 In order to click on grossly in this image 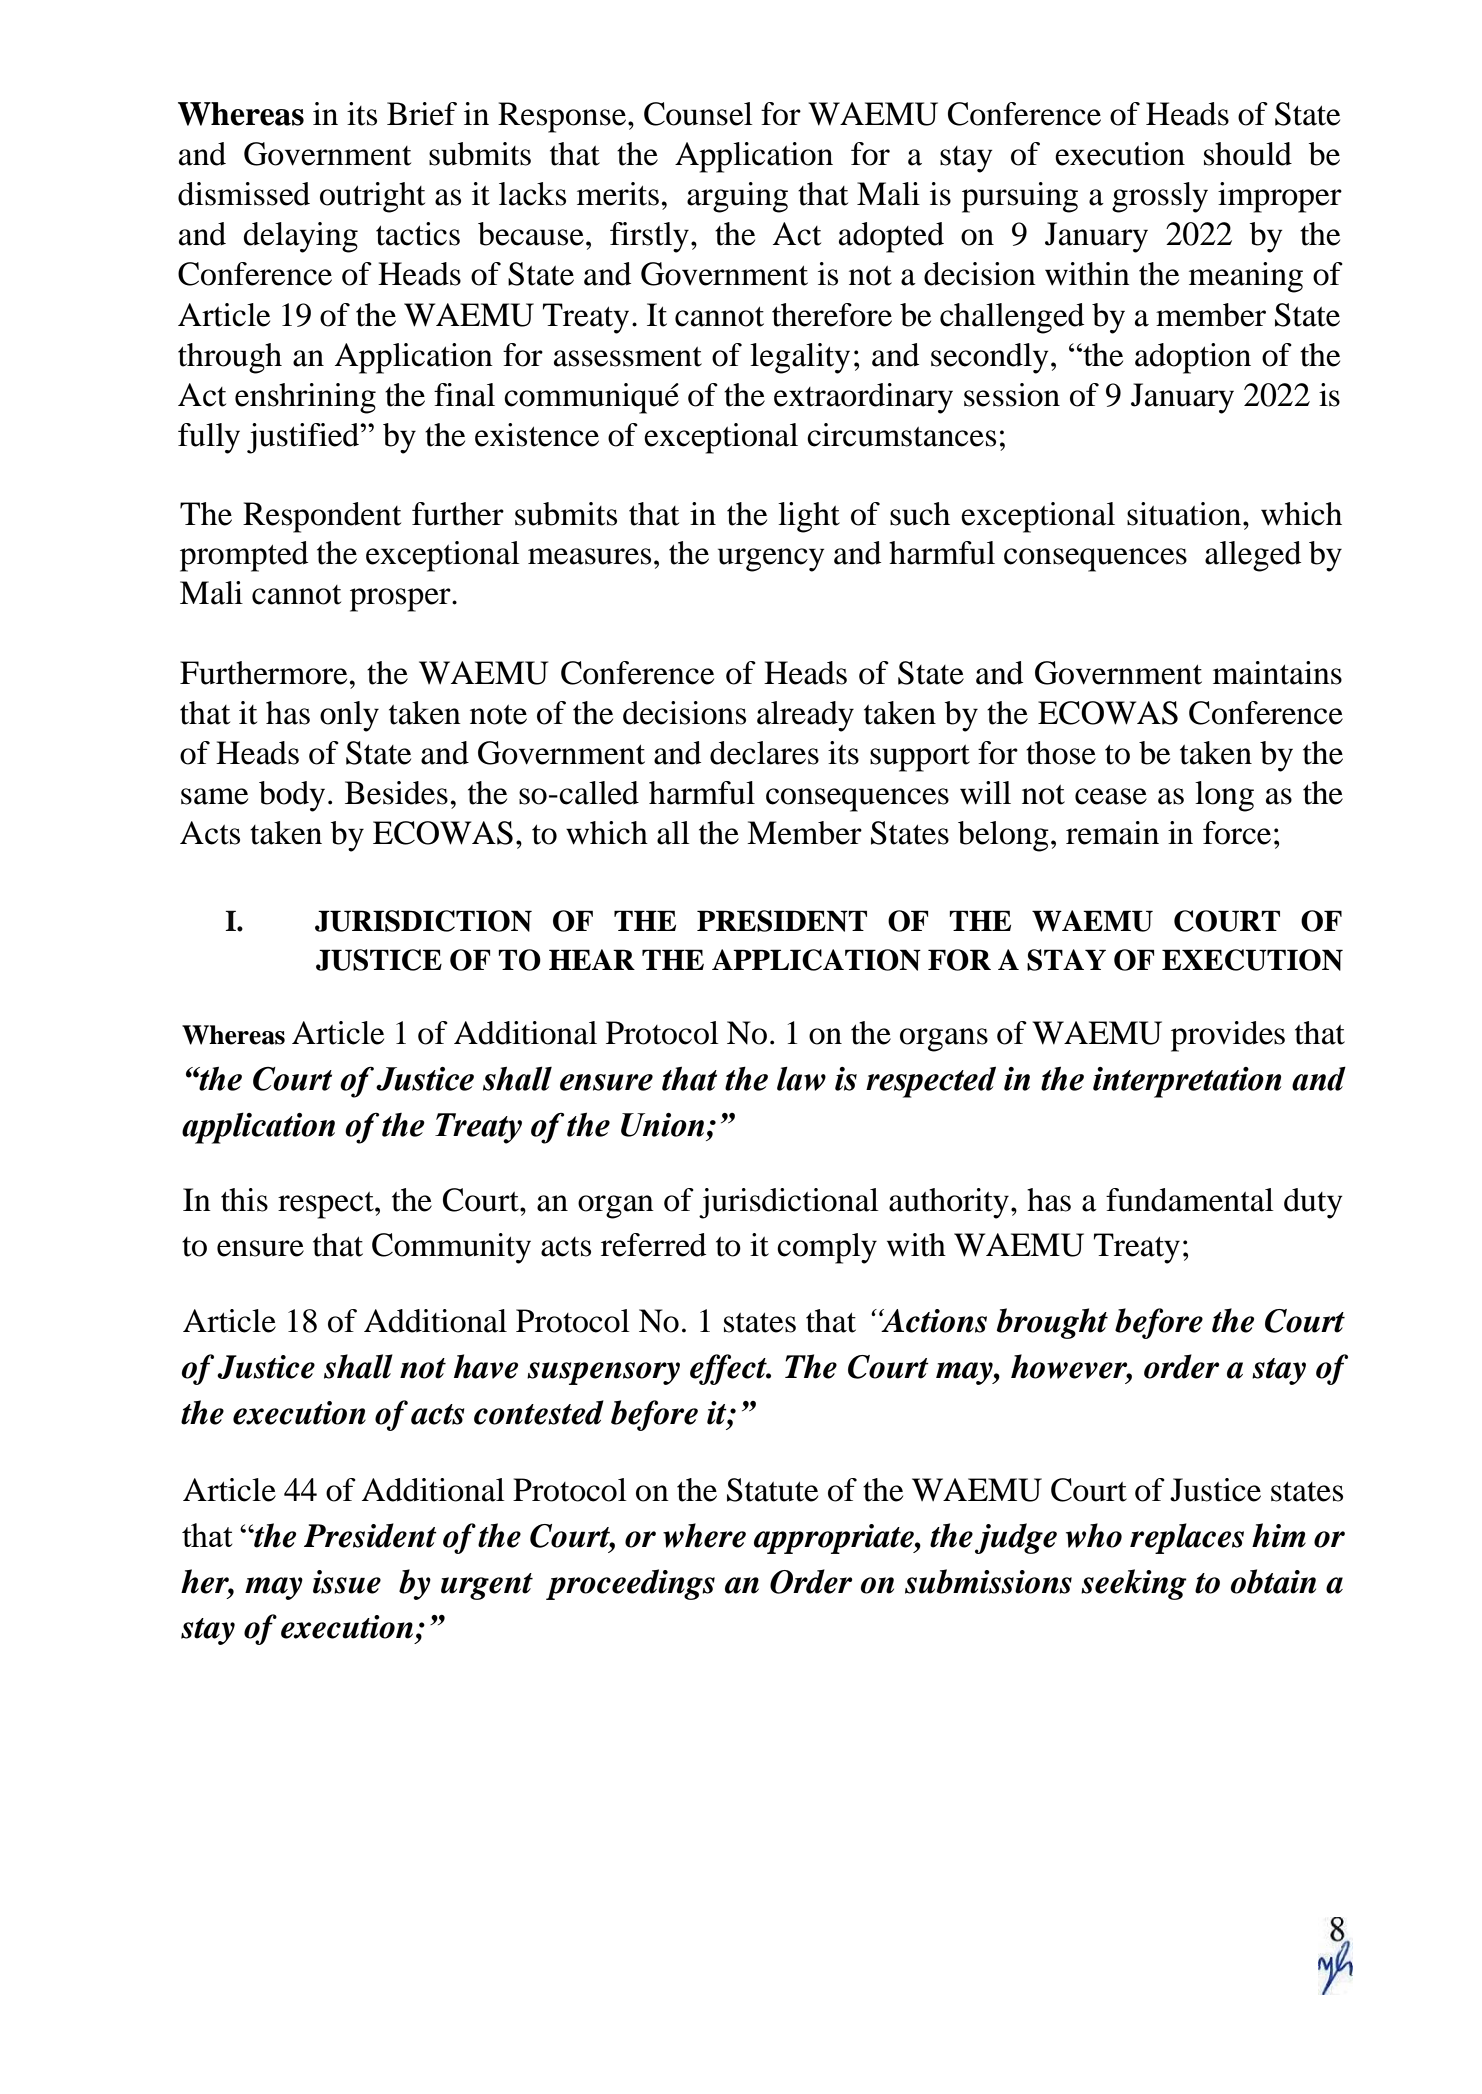, I will do `click(1160, 197)`.
